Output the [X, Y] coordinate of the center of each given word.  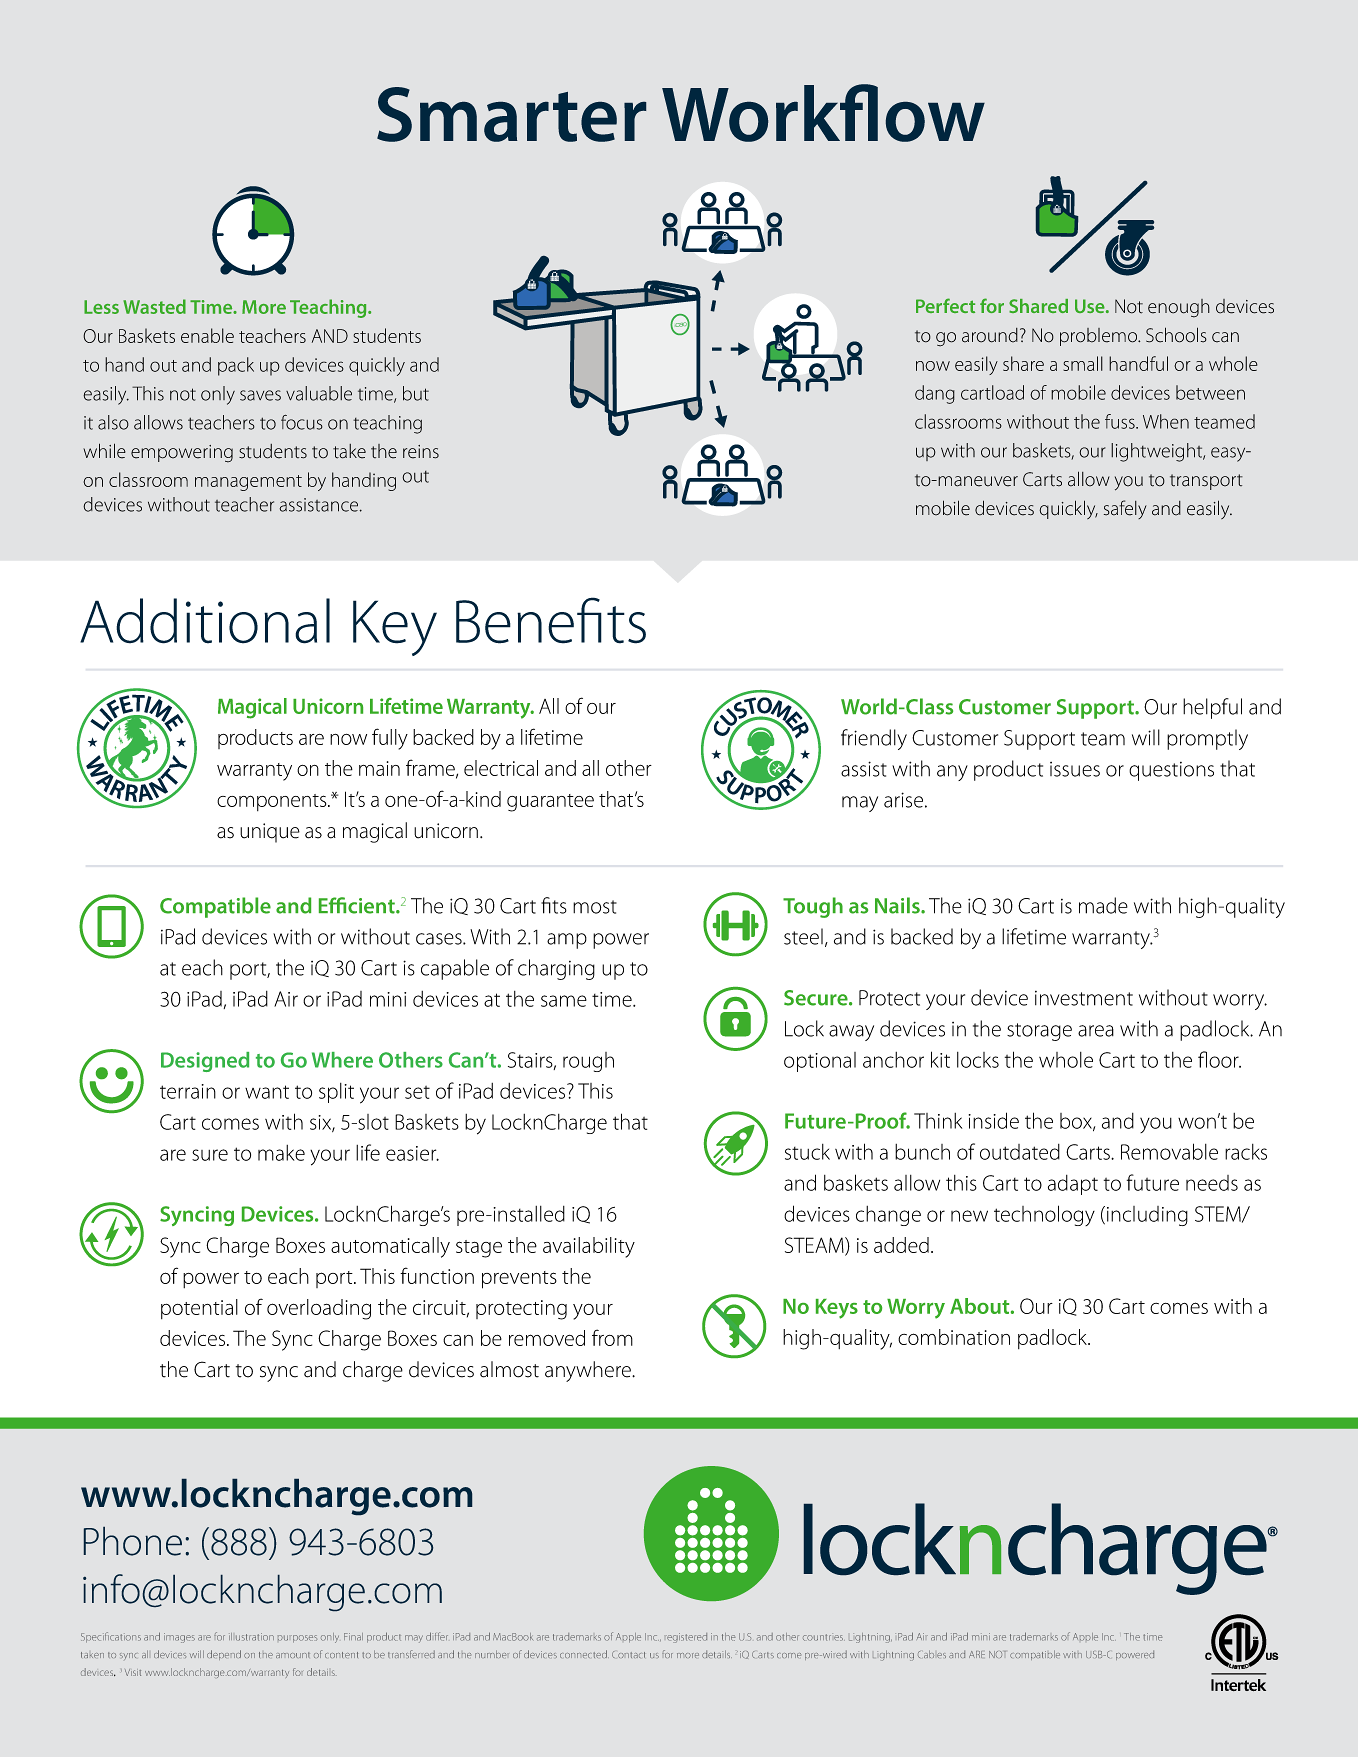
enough [1179, 308]
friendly [874, 739]
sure [210, 1155]
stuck [807, 1152]
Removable [1169, 1151]
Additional [205, 621]
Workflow [823, 113]
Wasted [154, 306]
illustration [251, 1637]
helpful [1212, 708]
